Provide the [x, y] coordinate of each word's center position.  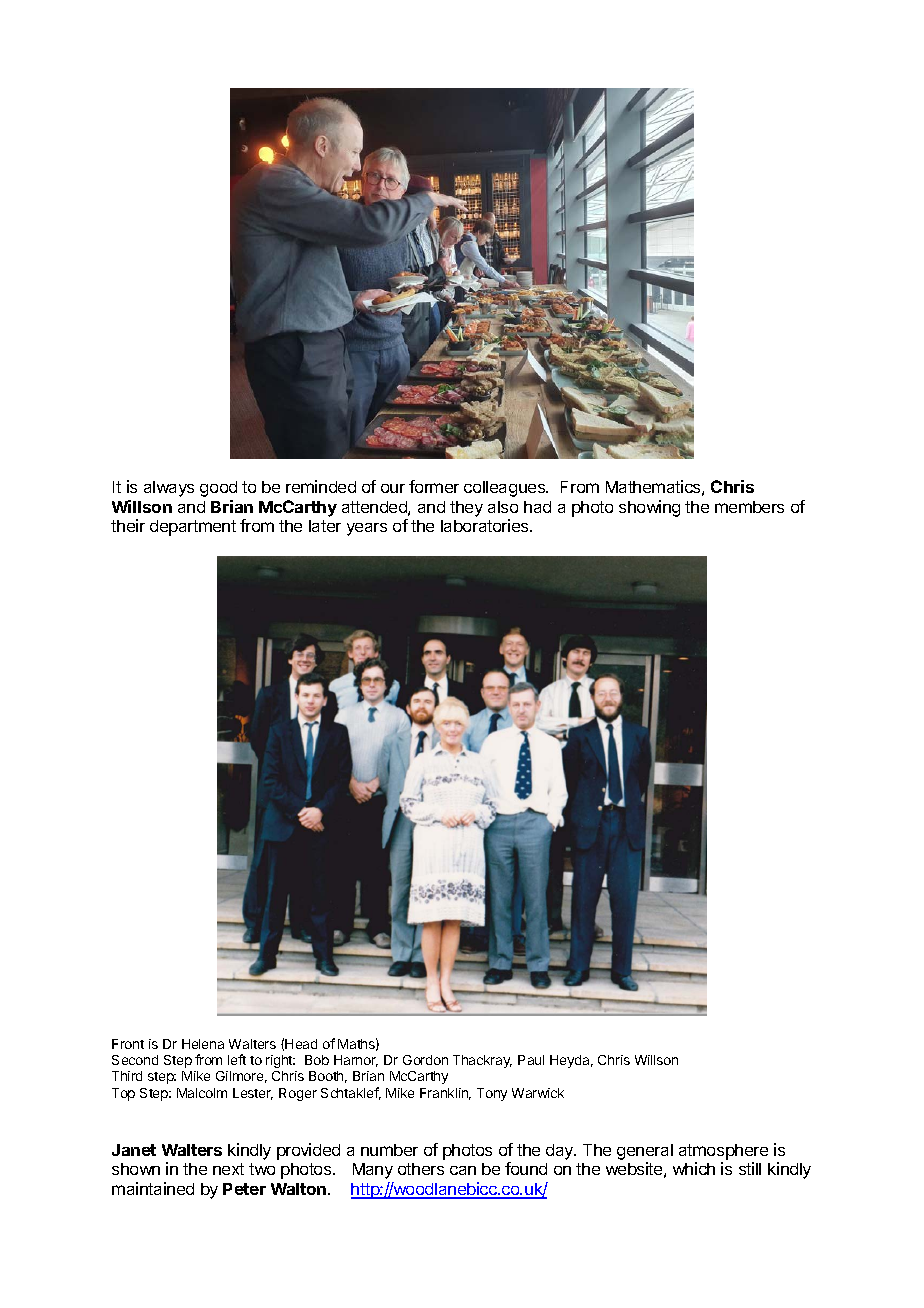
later [325, 526]
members [749, 507]
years [367, 529]
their [128, 525]
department [193, 528]
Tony [492, 1094]
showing [649, 508]
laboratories [486, 525]
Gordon [425, 1060]
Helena [203, 1044]
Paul [531, 1060]
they [466, 509]
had [537, 507]
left [237, 1059]
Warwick [538, 1093]
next [228, 1169]
